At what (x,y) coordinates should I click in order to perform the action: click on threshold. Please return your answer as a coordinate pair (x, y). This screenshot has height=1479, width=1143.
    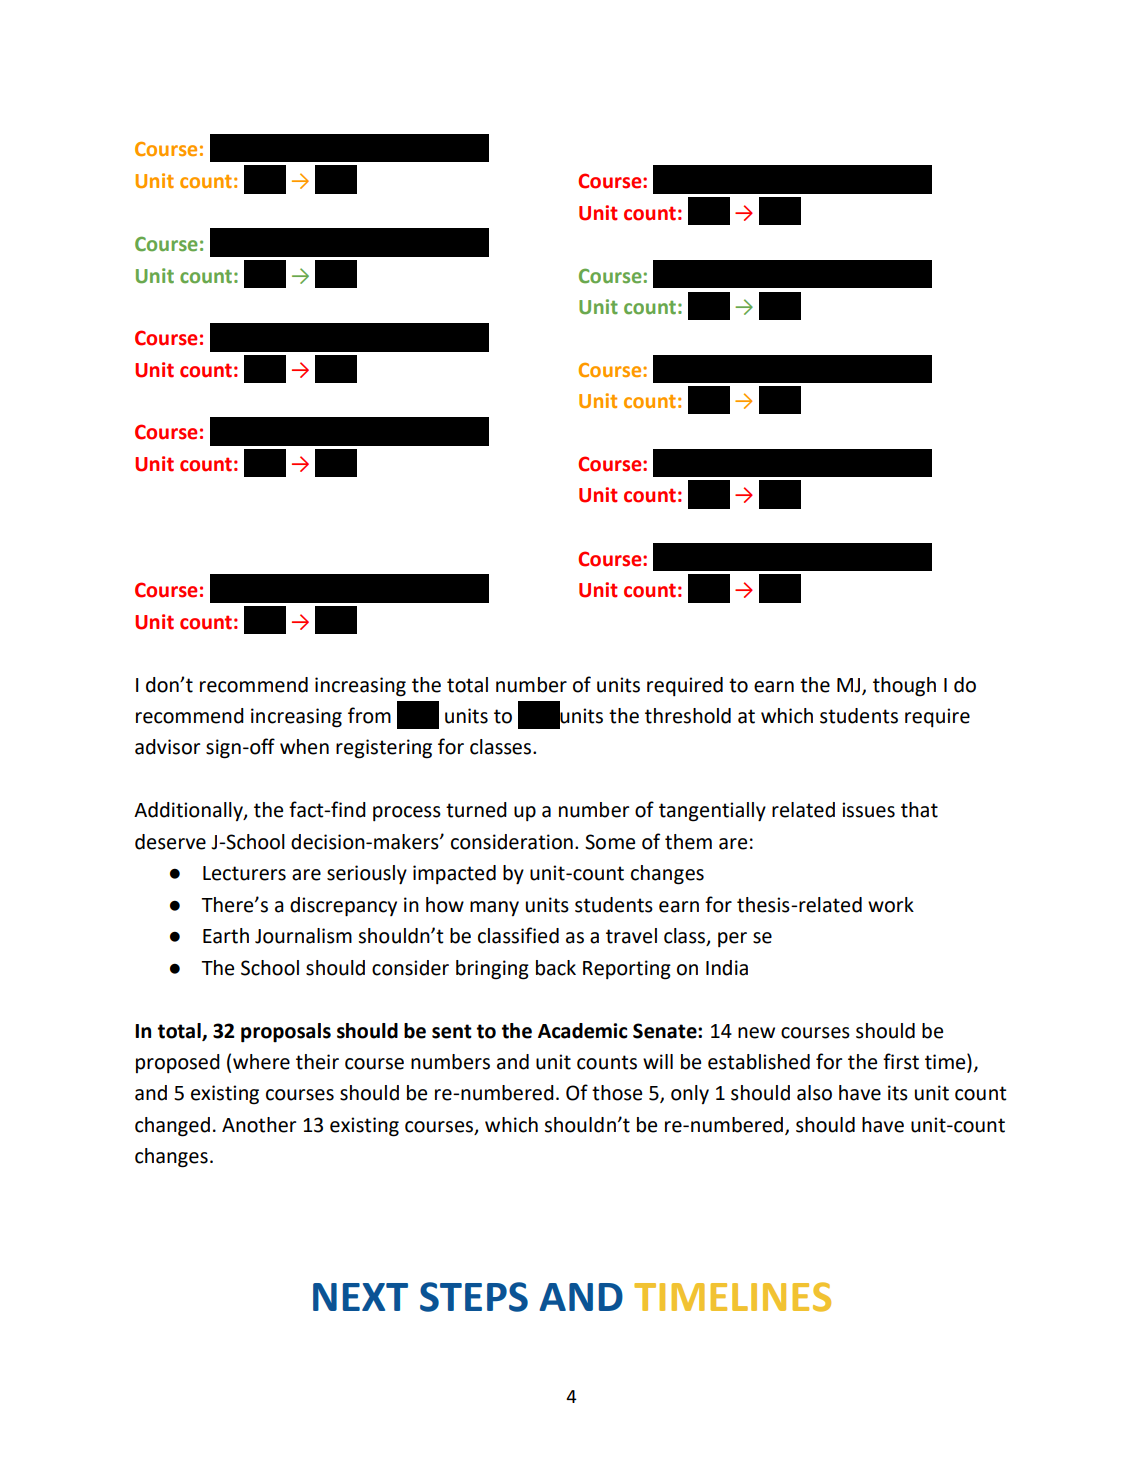
    Looking at the image, I should click on (688, 716).
